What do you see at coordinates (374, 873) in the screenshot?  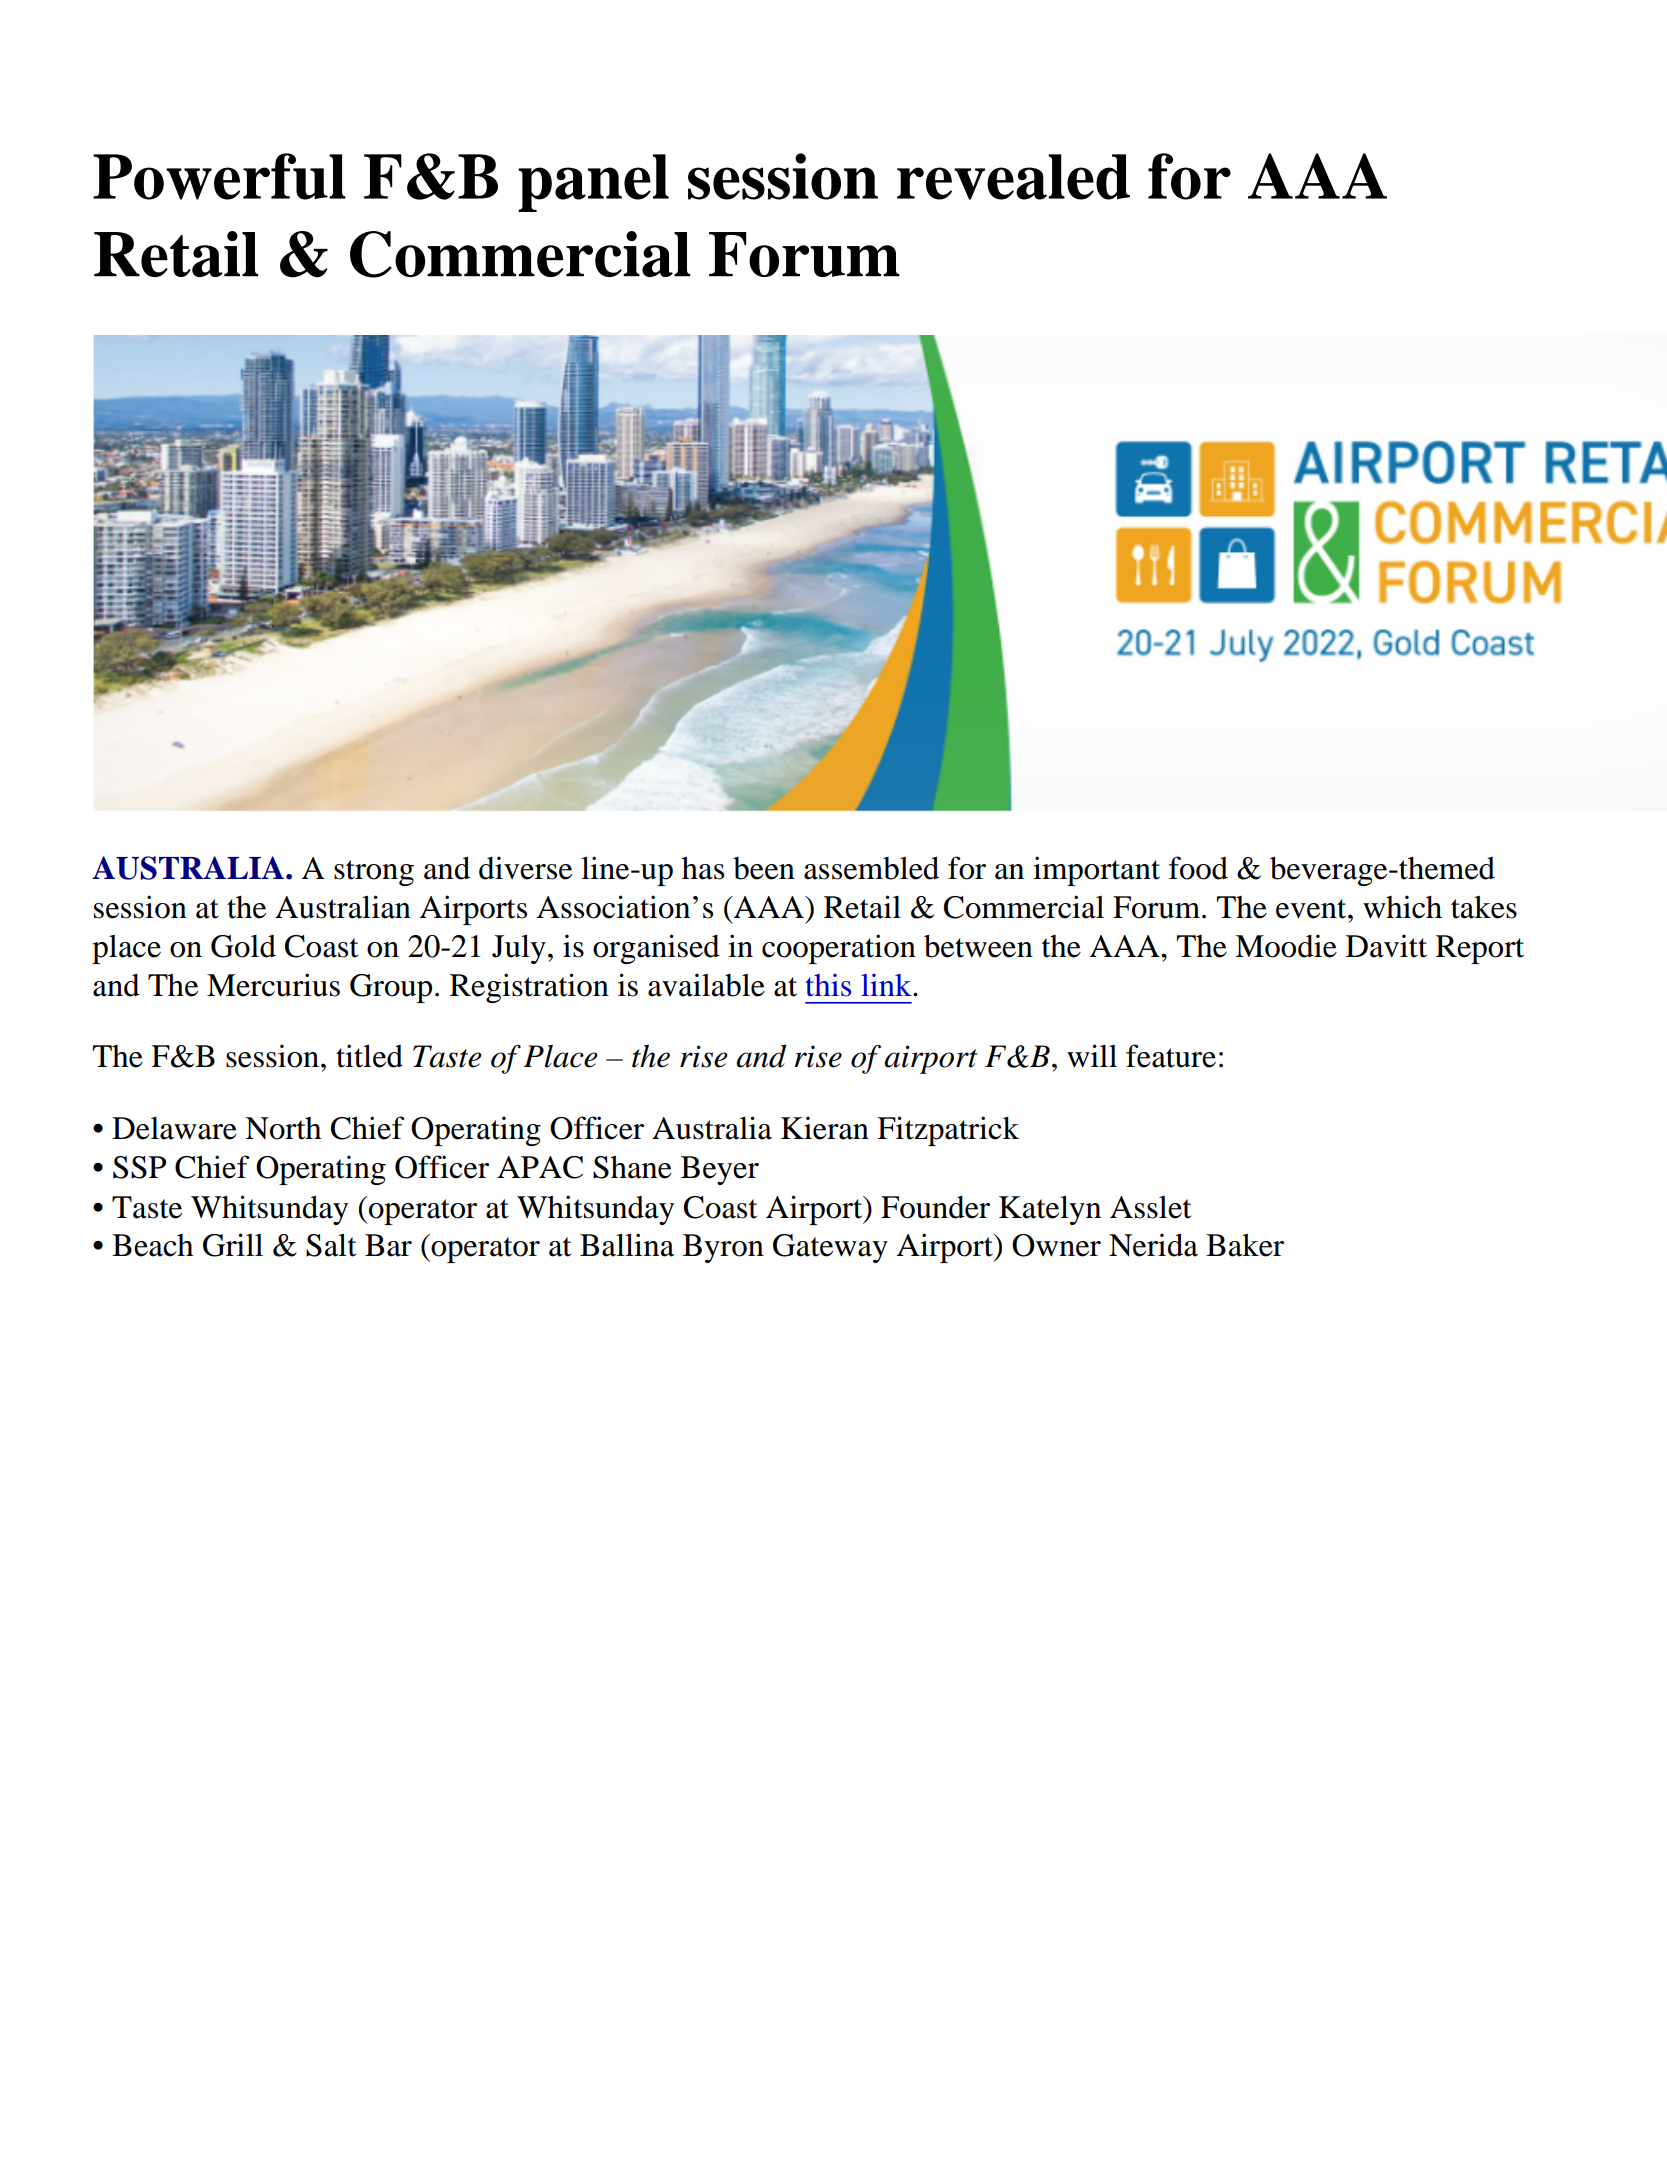 I see `strong` at bounding box center [374, 873].
